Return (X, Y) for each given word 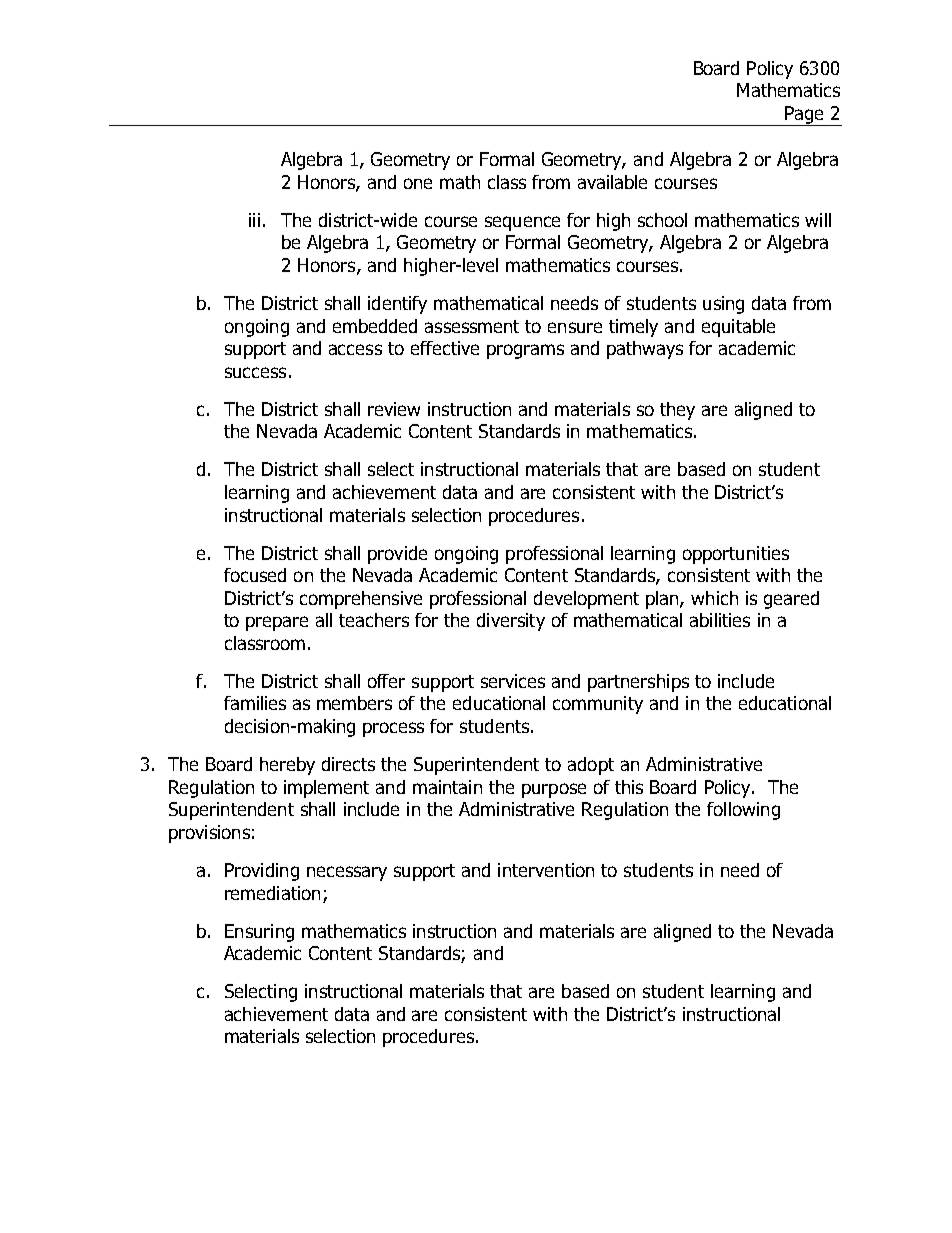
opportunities (736, 555)
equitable (738, 328)
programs (525, 351)
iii (254, 220)
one (418, 183)
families (255, 703)
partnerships (638, 683)
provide (397, 555)
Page (804, 116)
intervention (546, 870)
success (255, 372)
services (513, 681)
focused (255, 575)
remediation (272, 893)
